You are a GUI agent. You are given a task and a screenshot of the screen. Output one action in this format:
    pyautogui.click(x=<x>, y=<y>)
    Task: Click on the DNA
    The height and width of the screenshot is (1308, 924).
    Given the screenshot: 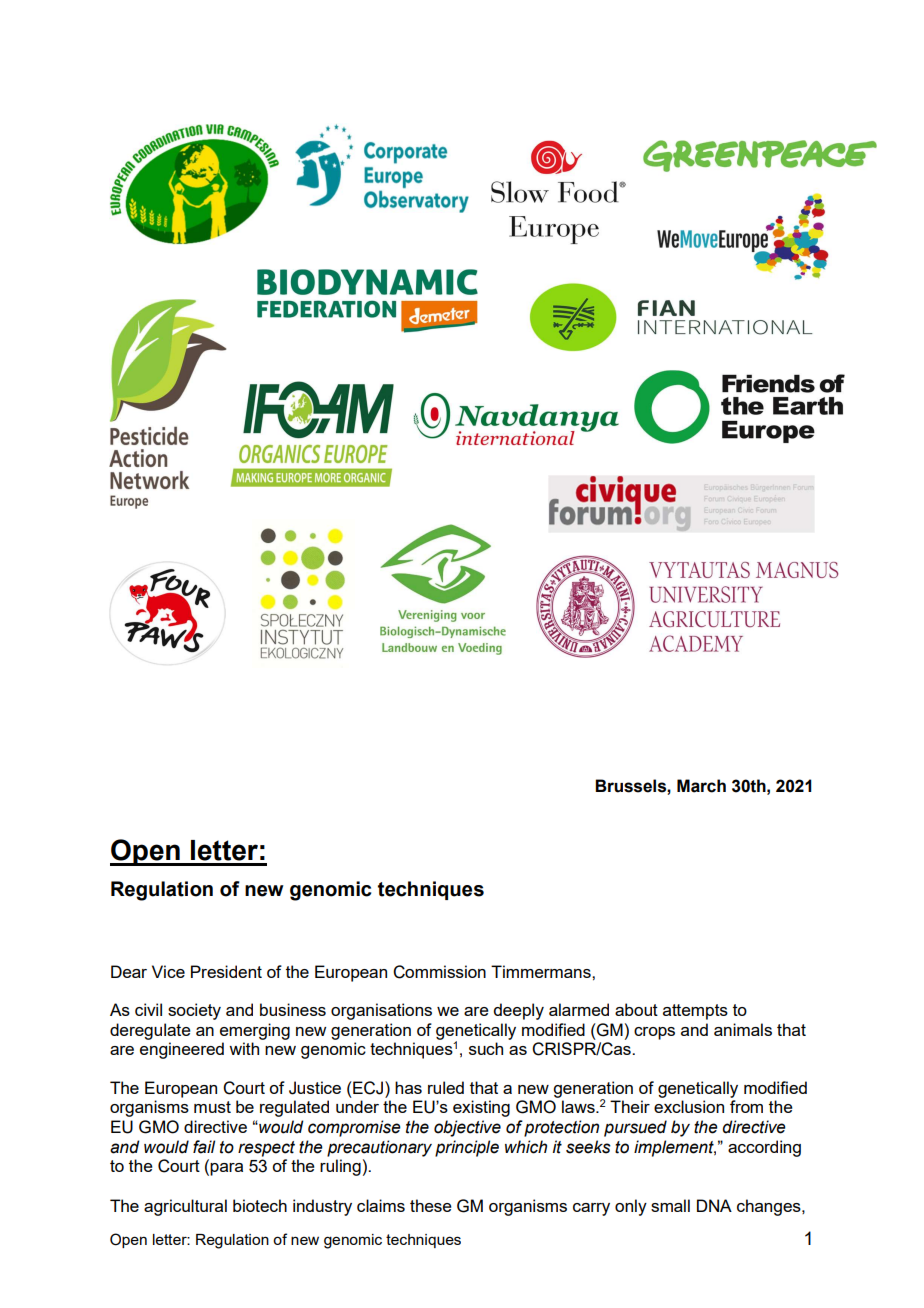 What is the action you would take?
    pyautogui.click(x=714, y=1205)
